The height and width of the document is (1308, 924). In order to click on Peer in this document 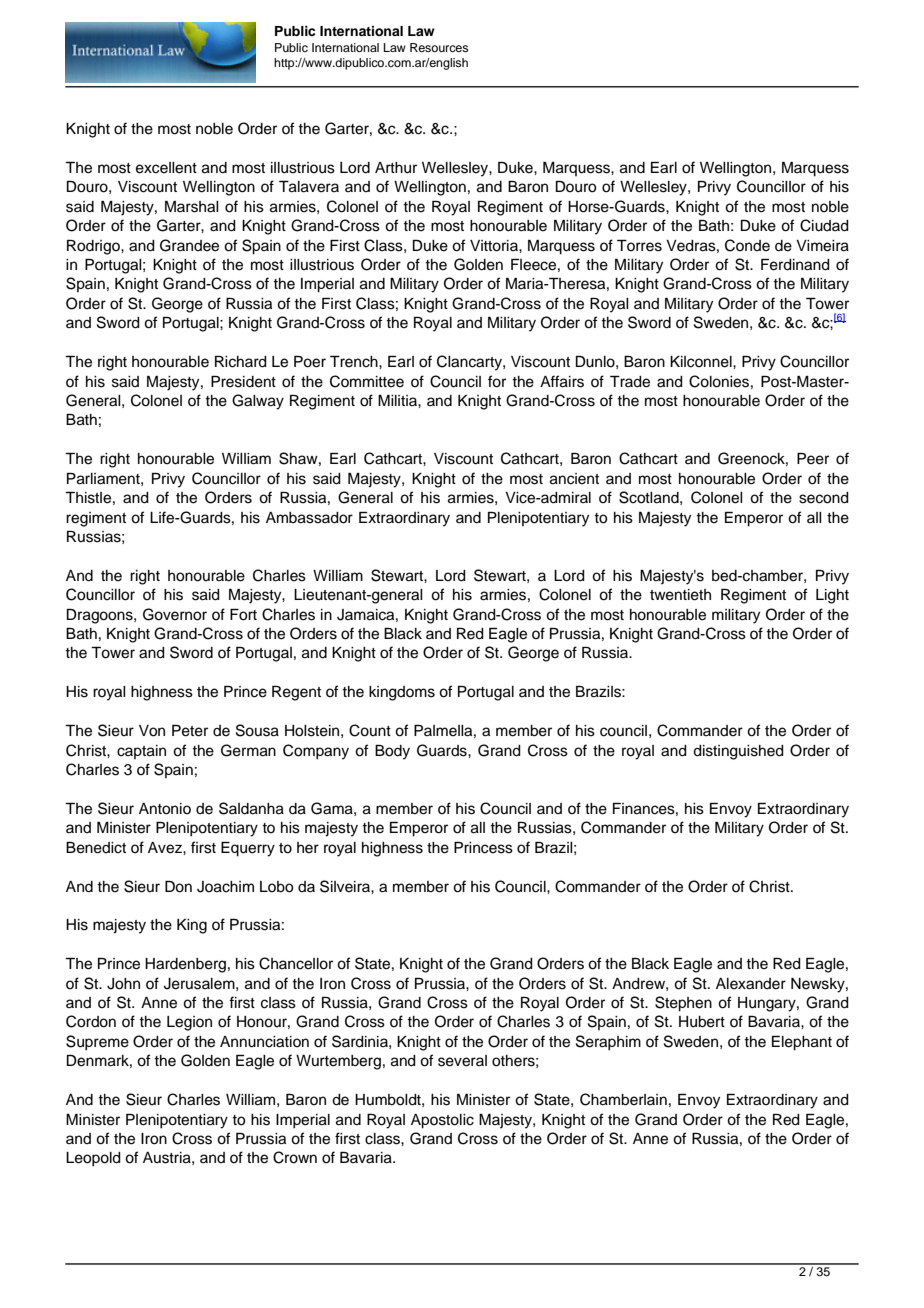, I will do `click(813, 459)`.
